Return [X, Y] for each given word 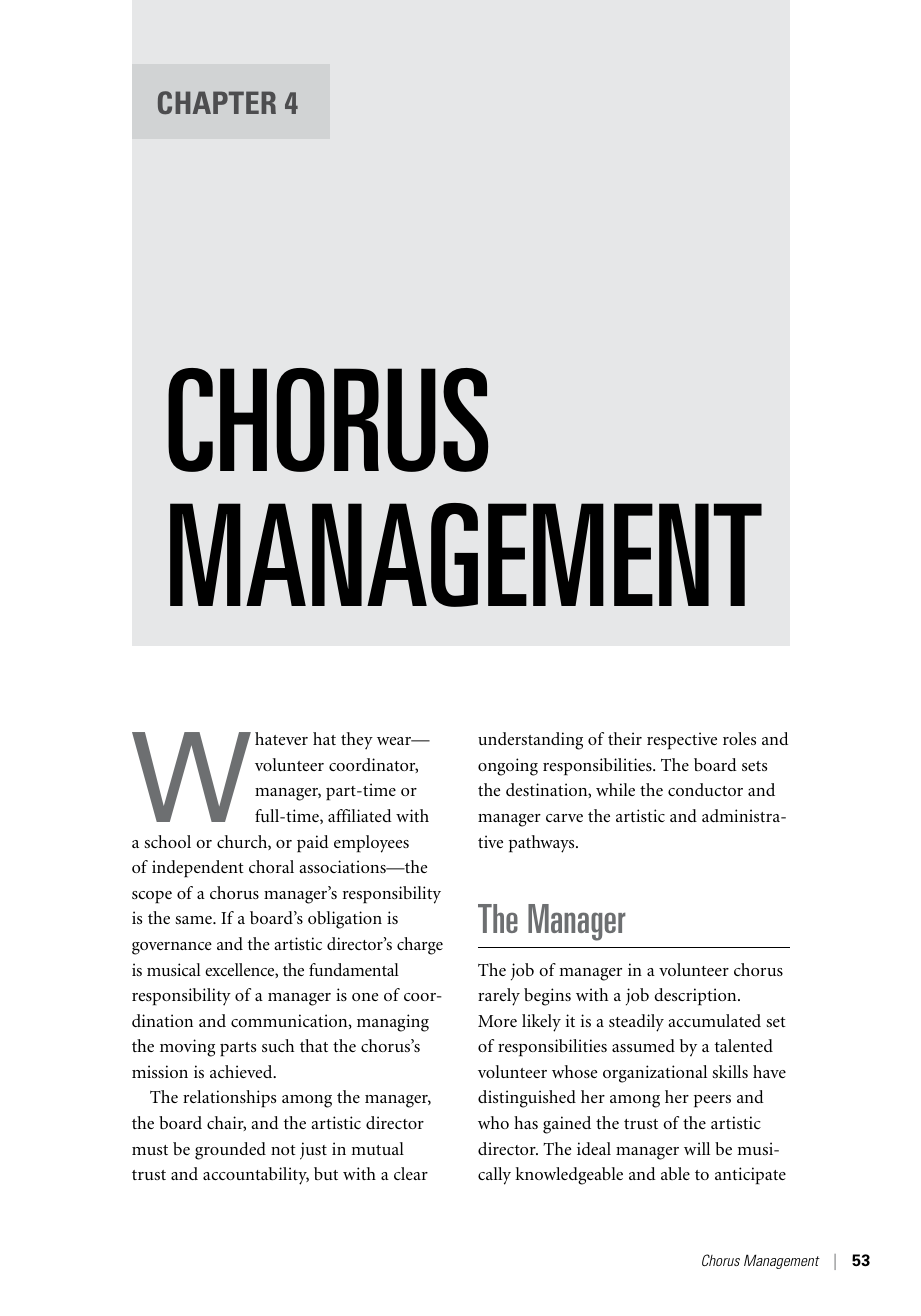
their [625, 738]
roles [739, 738]
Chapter [217, 102]
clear [411, 1173]
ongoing [508, 767]
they [357, 741]
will [697, 1148]
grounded [230, 1151]
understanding [530, 741]
